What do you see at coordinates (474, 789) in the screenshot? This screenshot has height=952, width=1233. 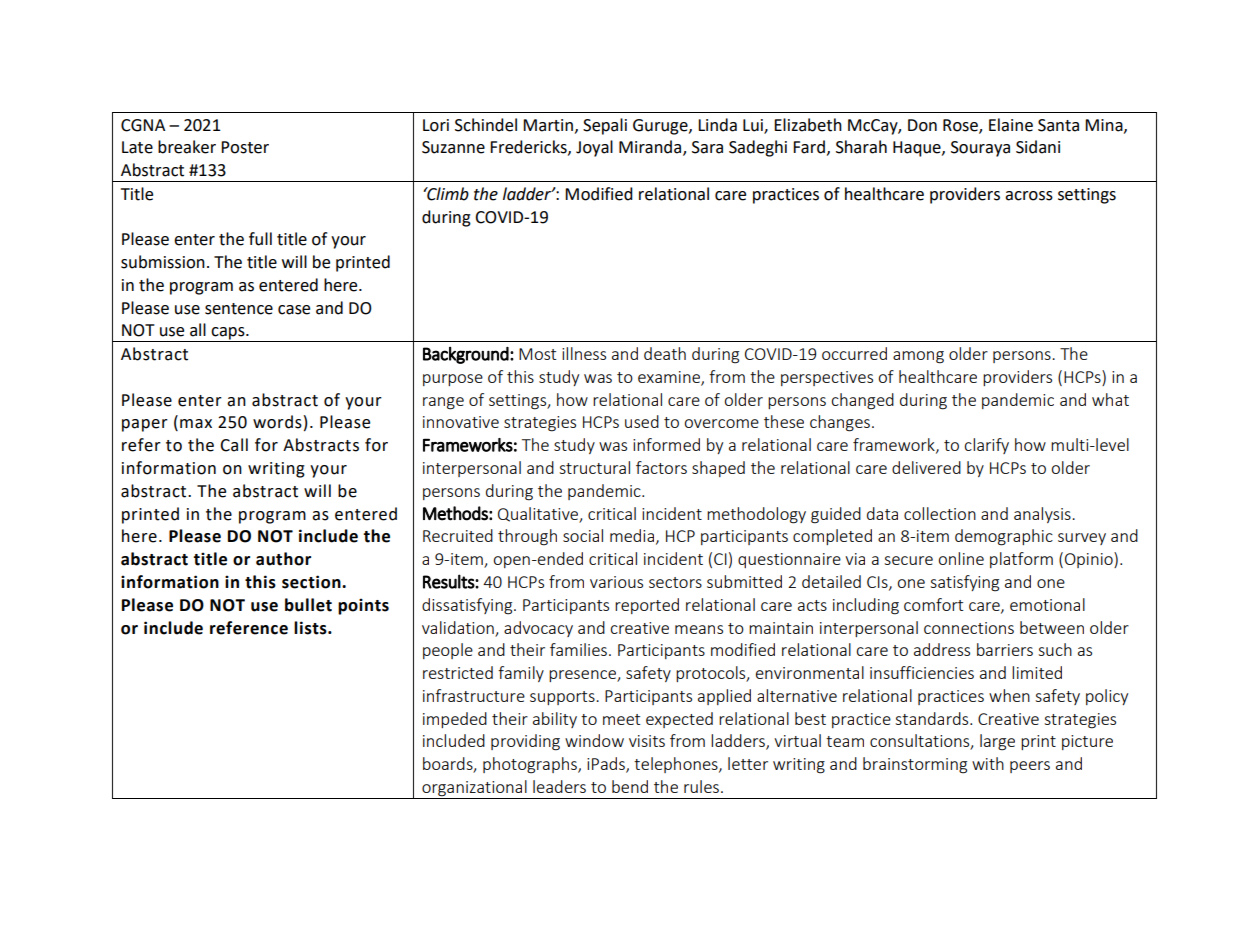 I see `organizational` at bounding box center [474, 789].
